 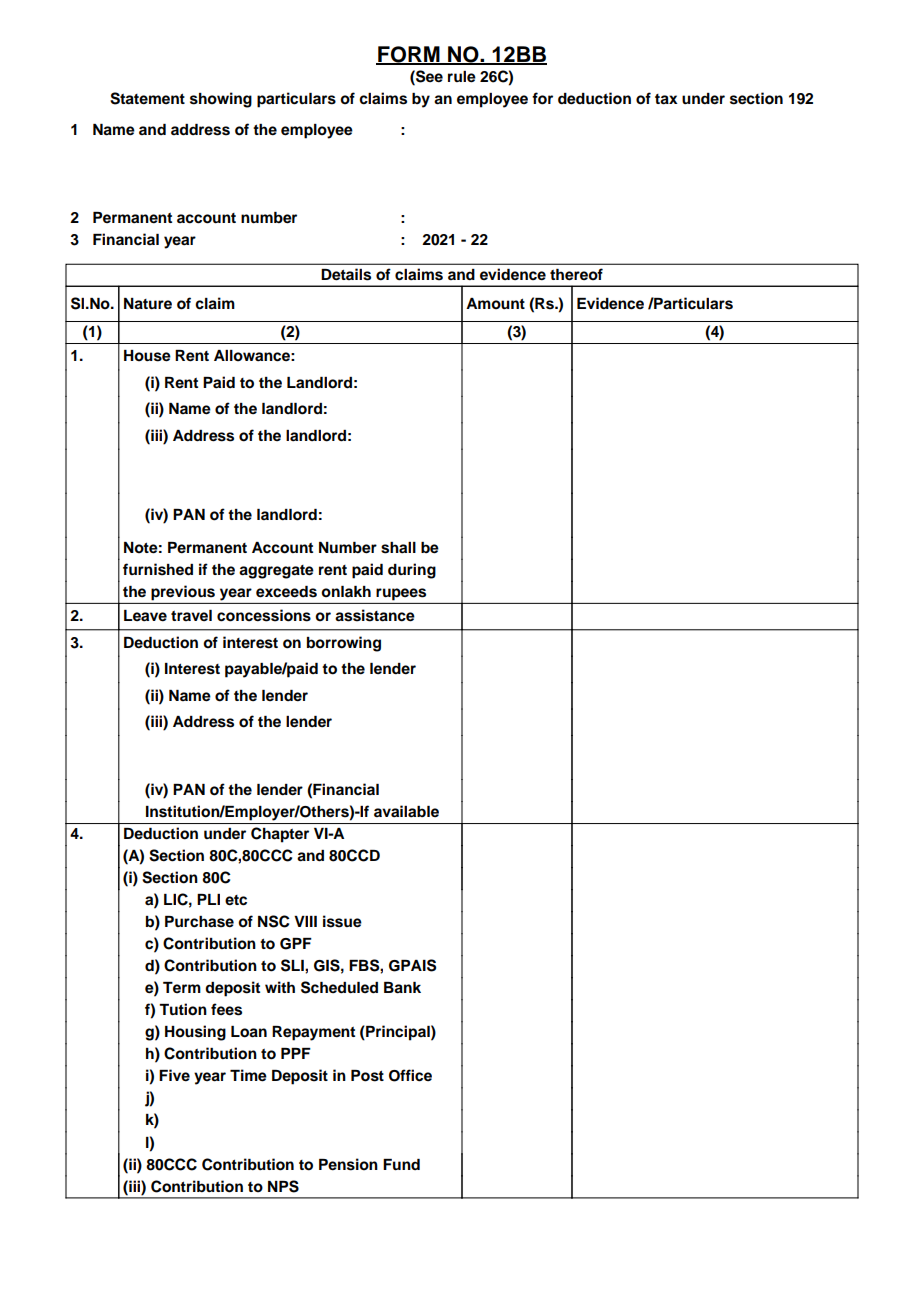 What do you see at coordinates (576, 274) in the screenshot?
I see `thereof` at bounding box center [576, 274].
